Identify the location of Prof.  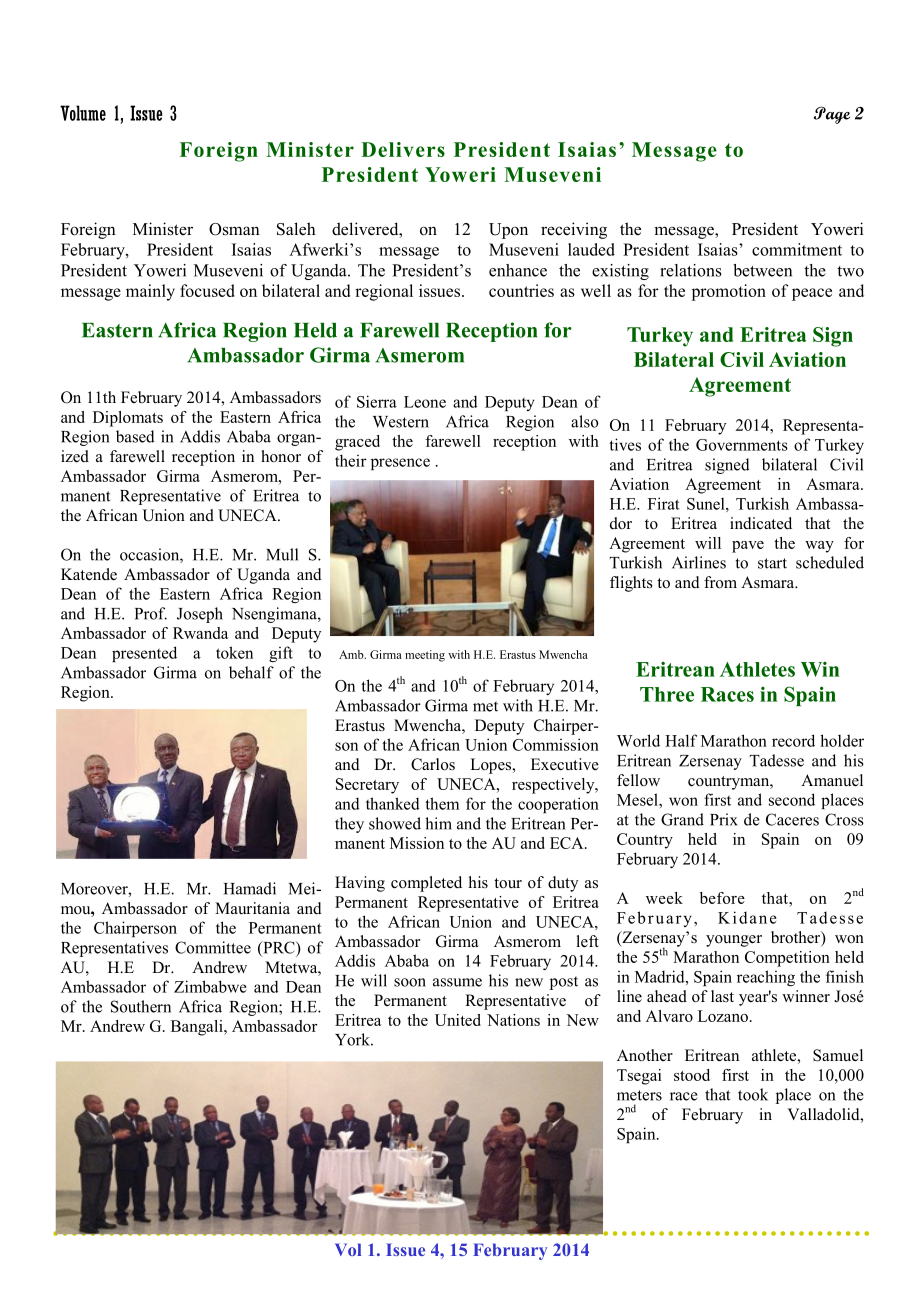
(151, 613).
